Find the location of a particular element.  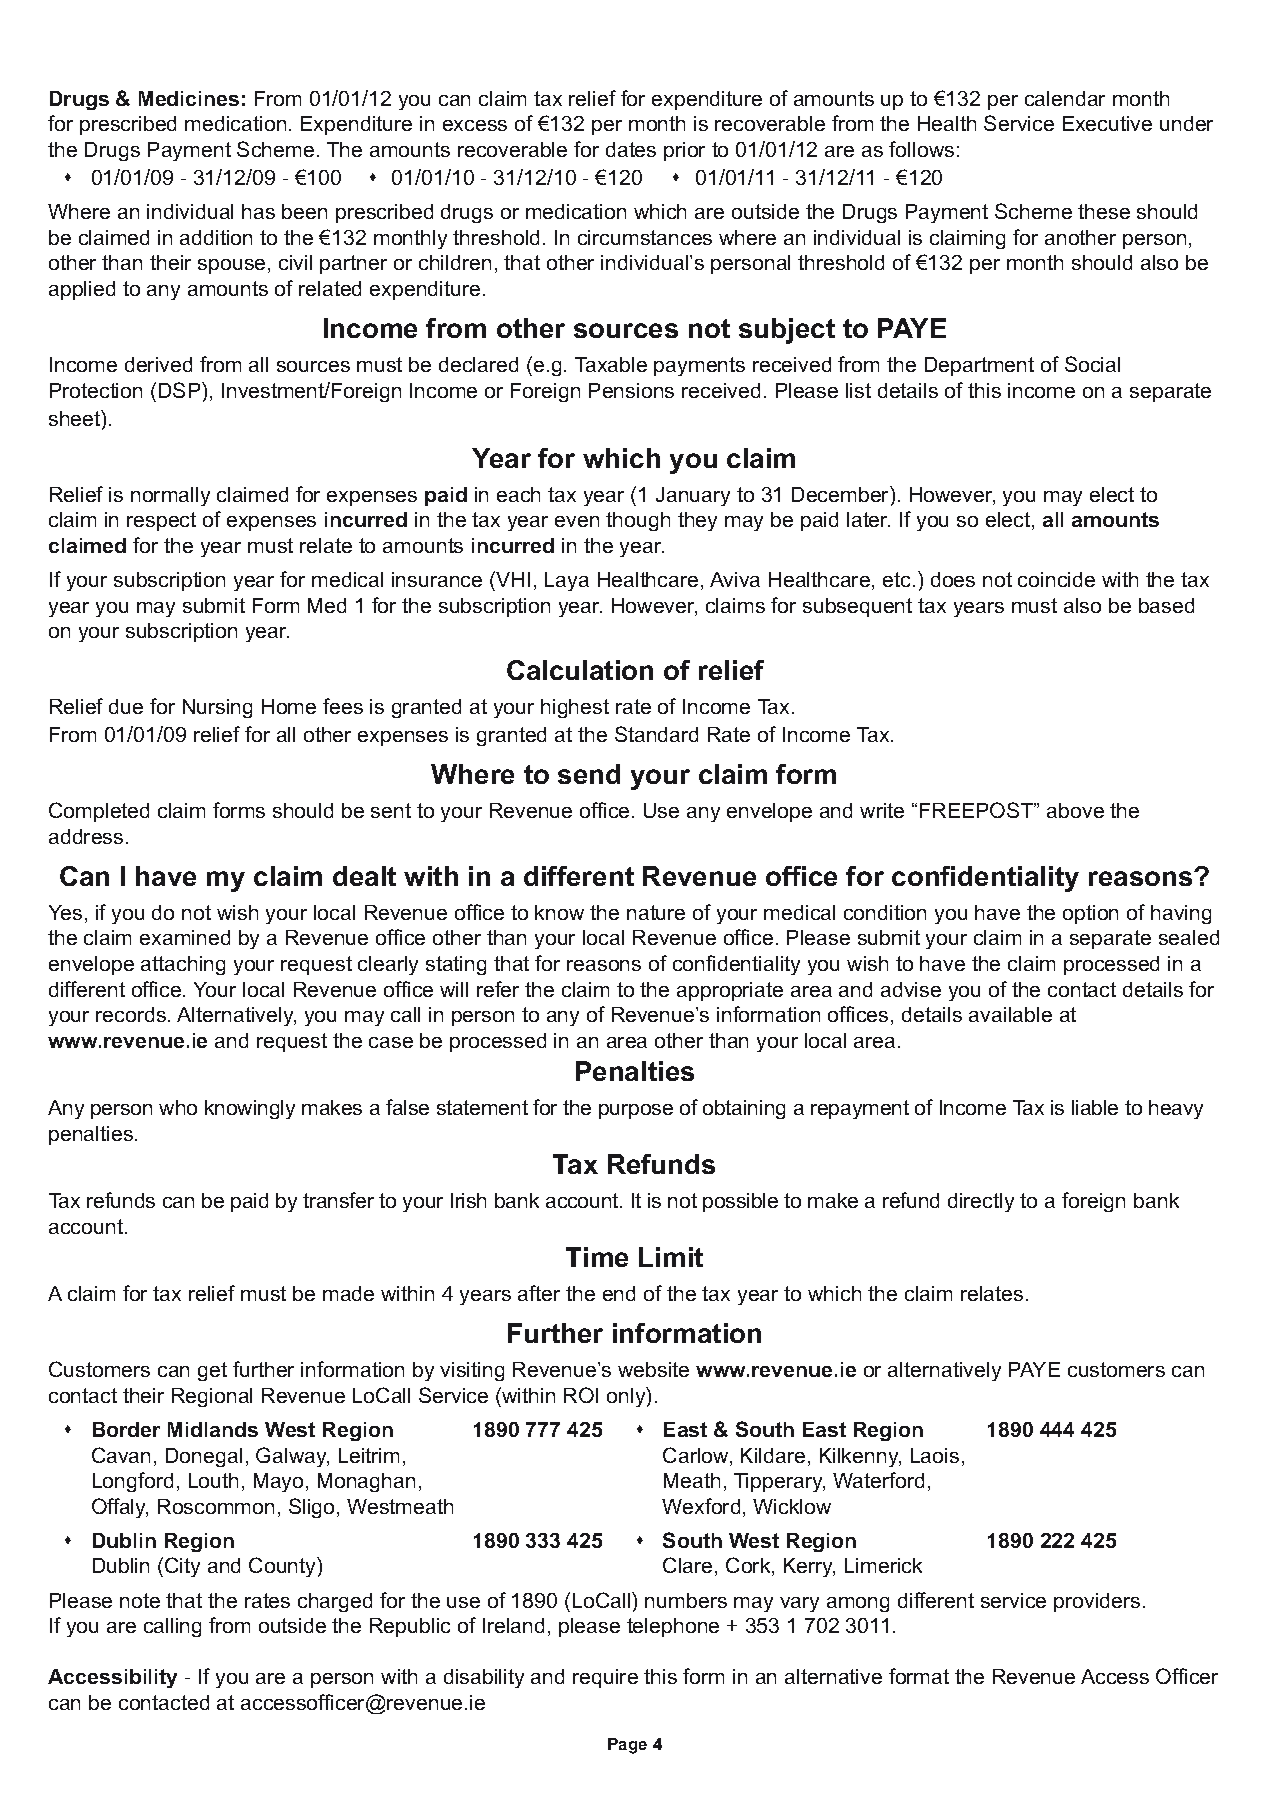

require is located at coordinates (605, 1678).
